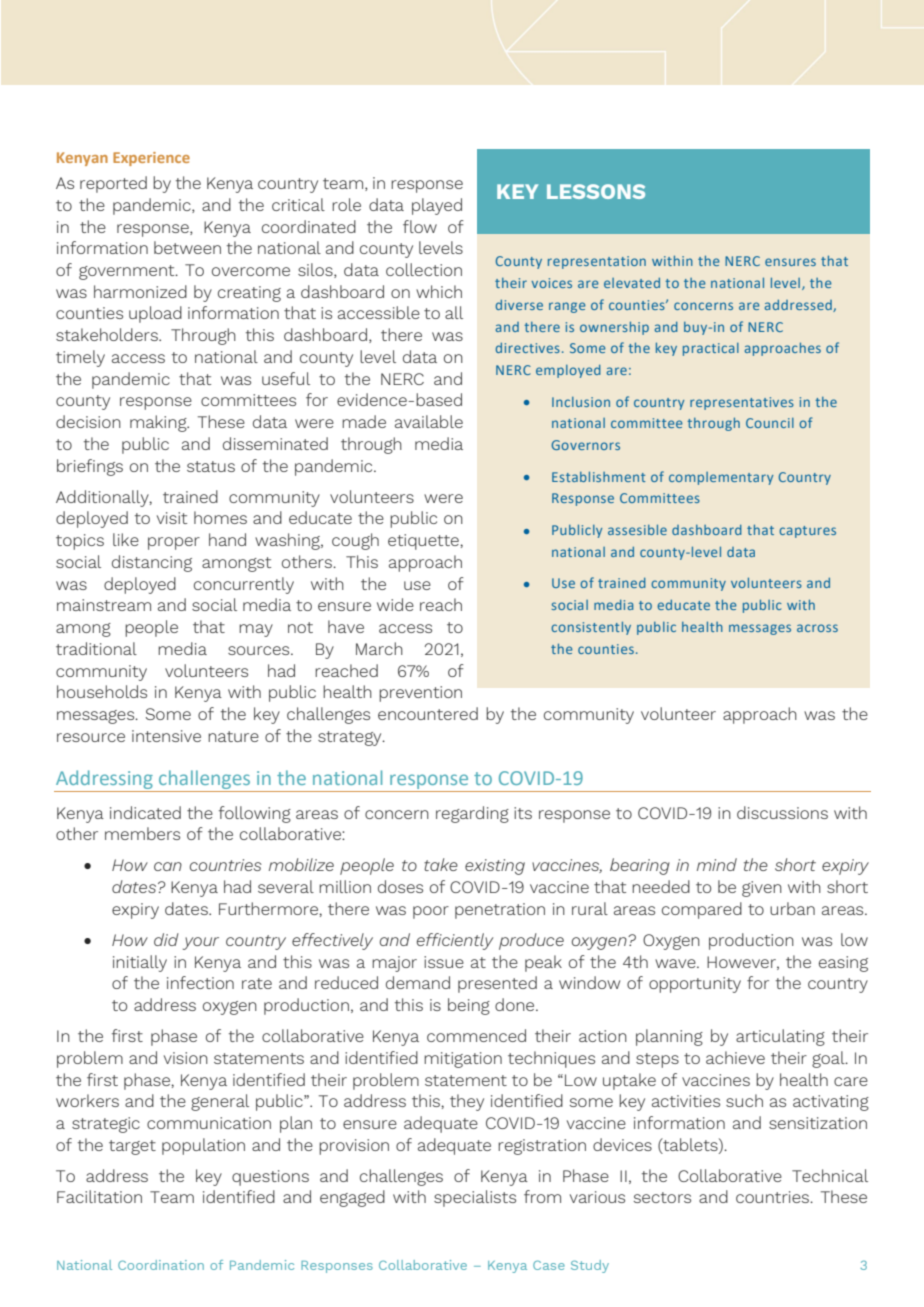  I want to click on played, so click(437, 206).
